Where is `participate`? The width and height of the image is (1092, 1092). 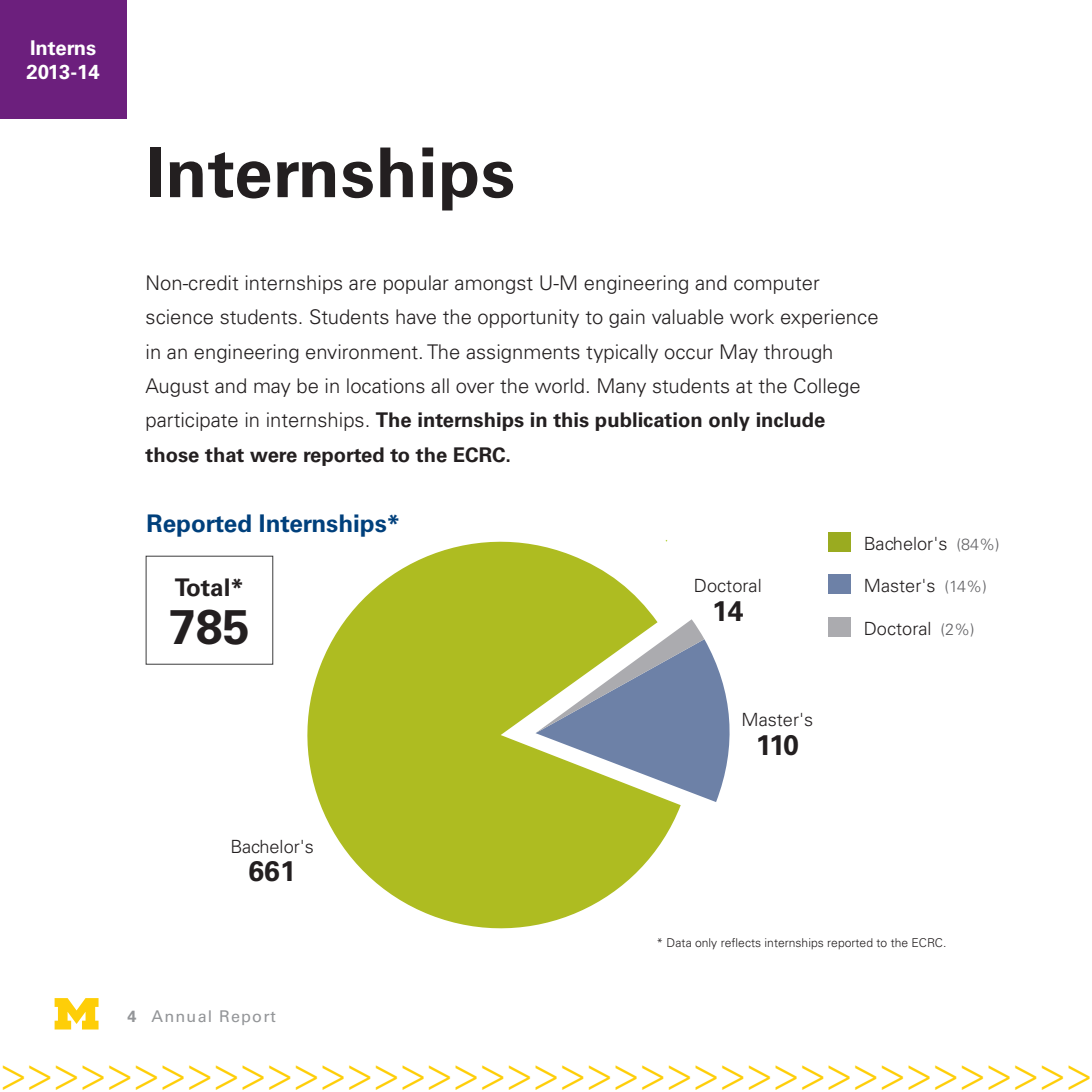 participate is located at coordinates (192, 421).
